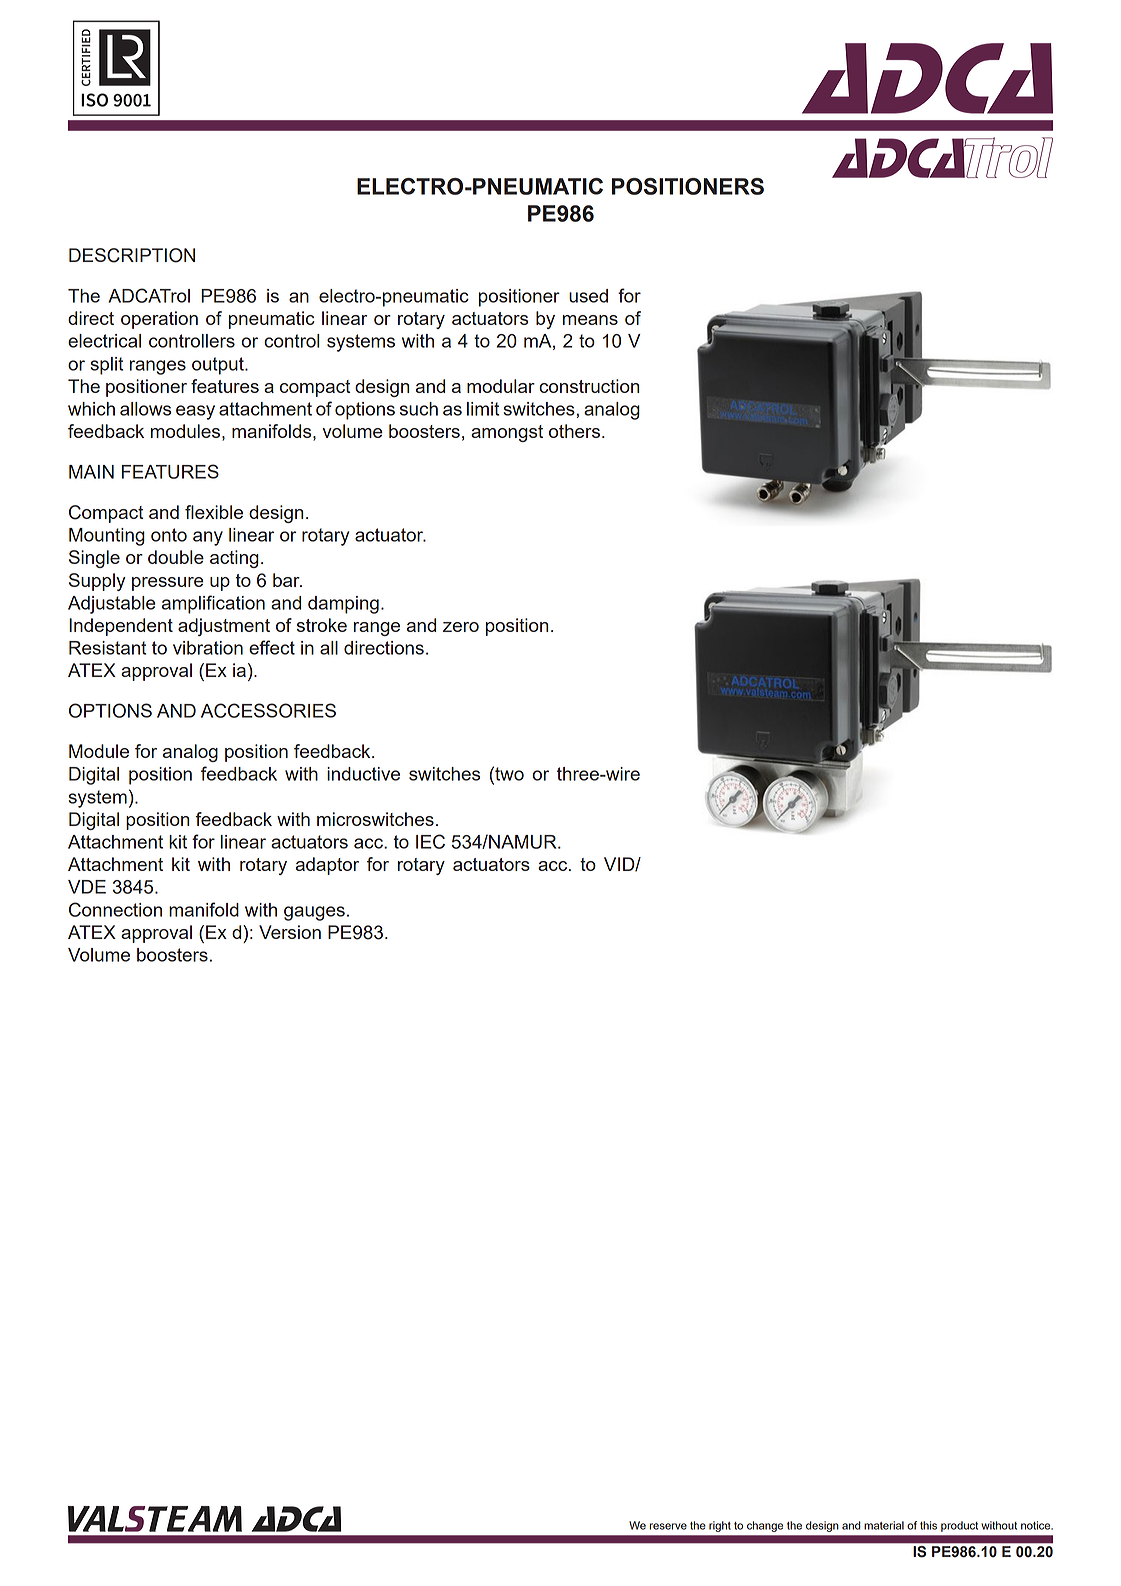 Image resolution: width=1121 pixels, height=1586 pixels. Describe the element at coordinates (461, 627) in the document. I see `zero` at that location.
